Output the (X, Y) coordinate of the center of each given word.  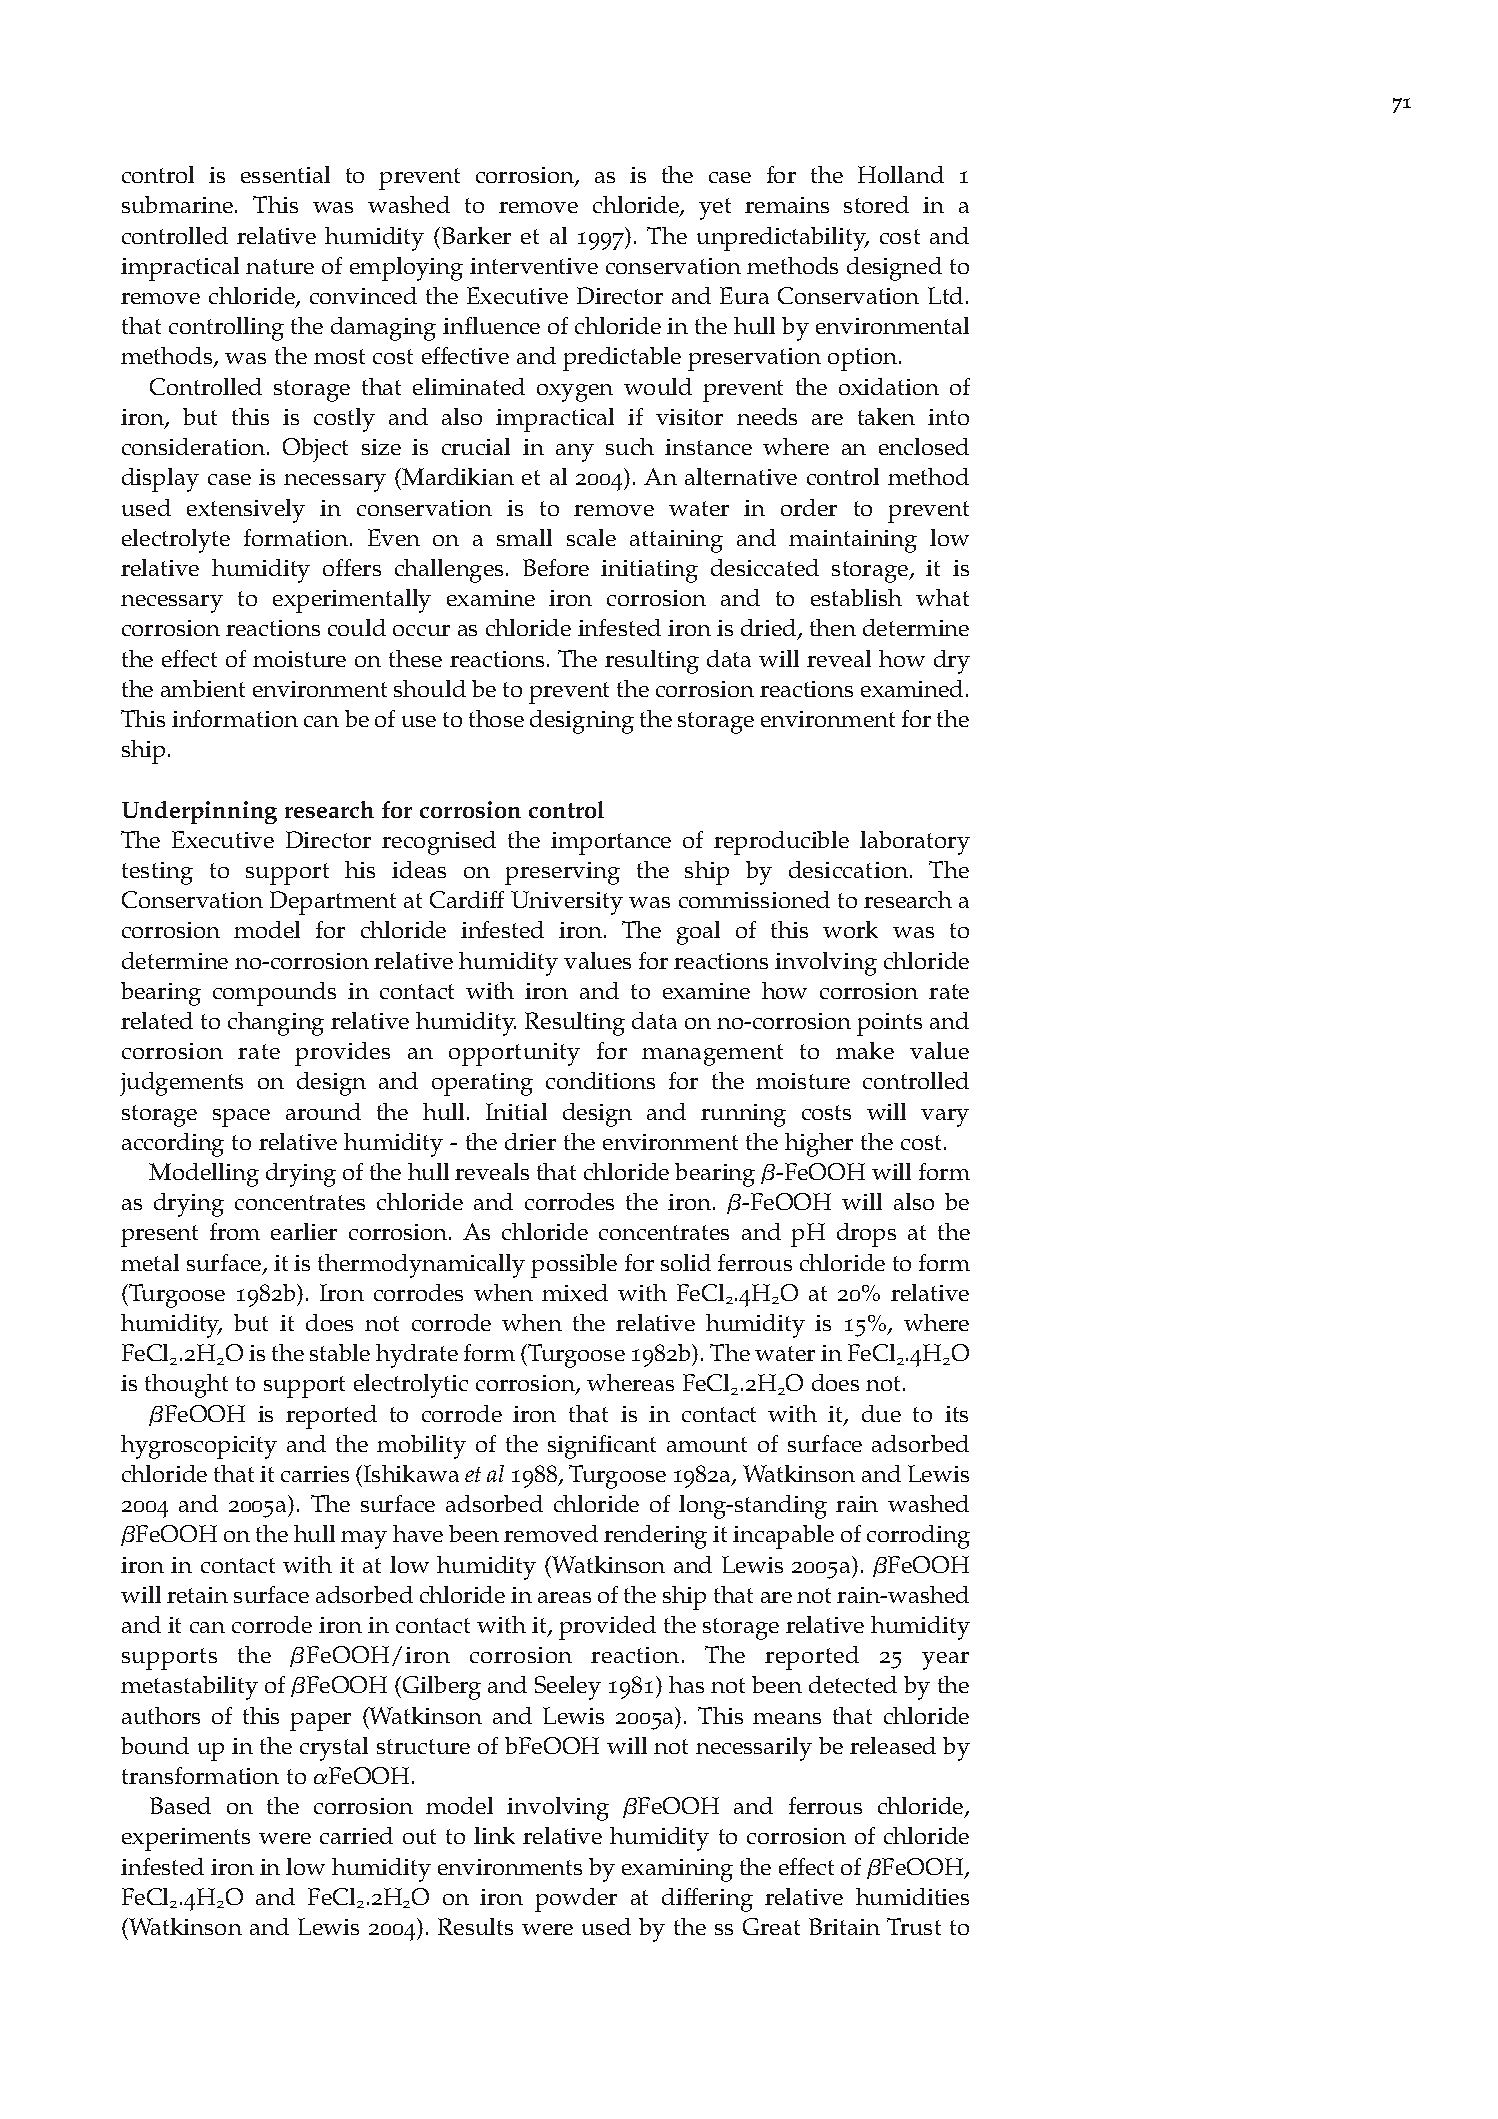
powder (576, 1900)
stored (876, 204)
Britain (844, 1926)
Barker (476, 235)
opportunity (514, 1054)
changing (276, 1024)
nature (280, 266)
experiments (186, 1839)
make (865, 1050)
